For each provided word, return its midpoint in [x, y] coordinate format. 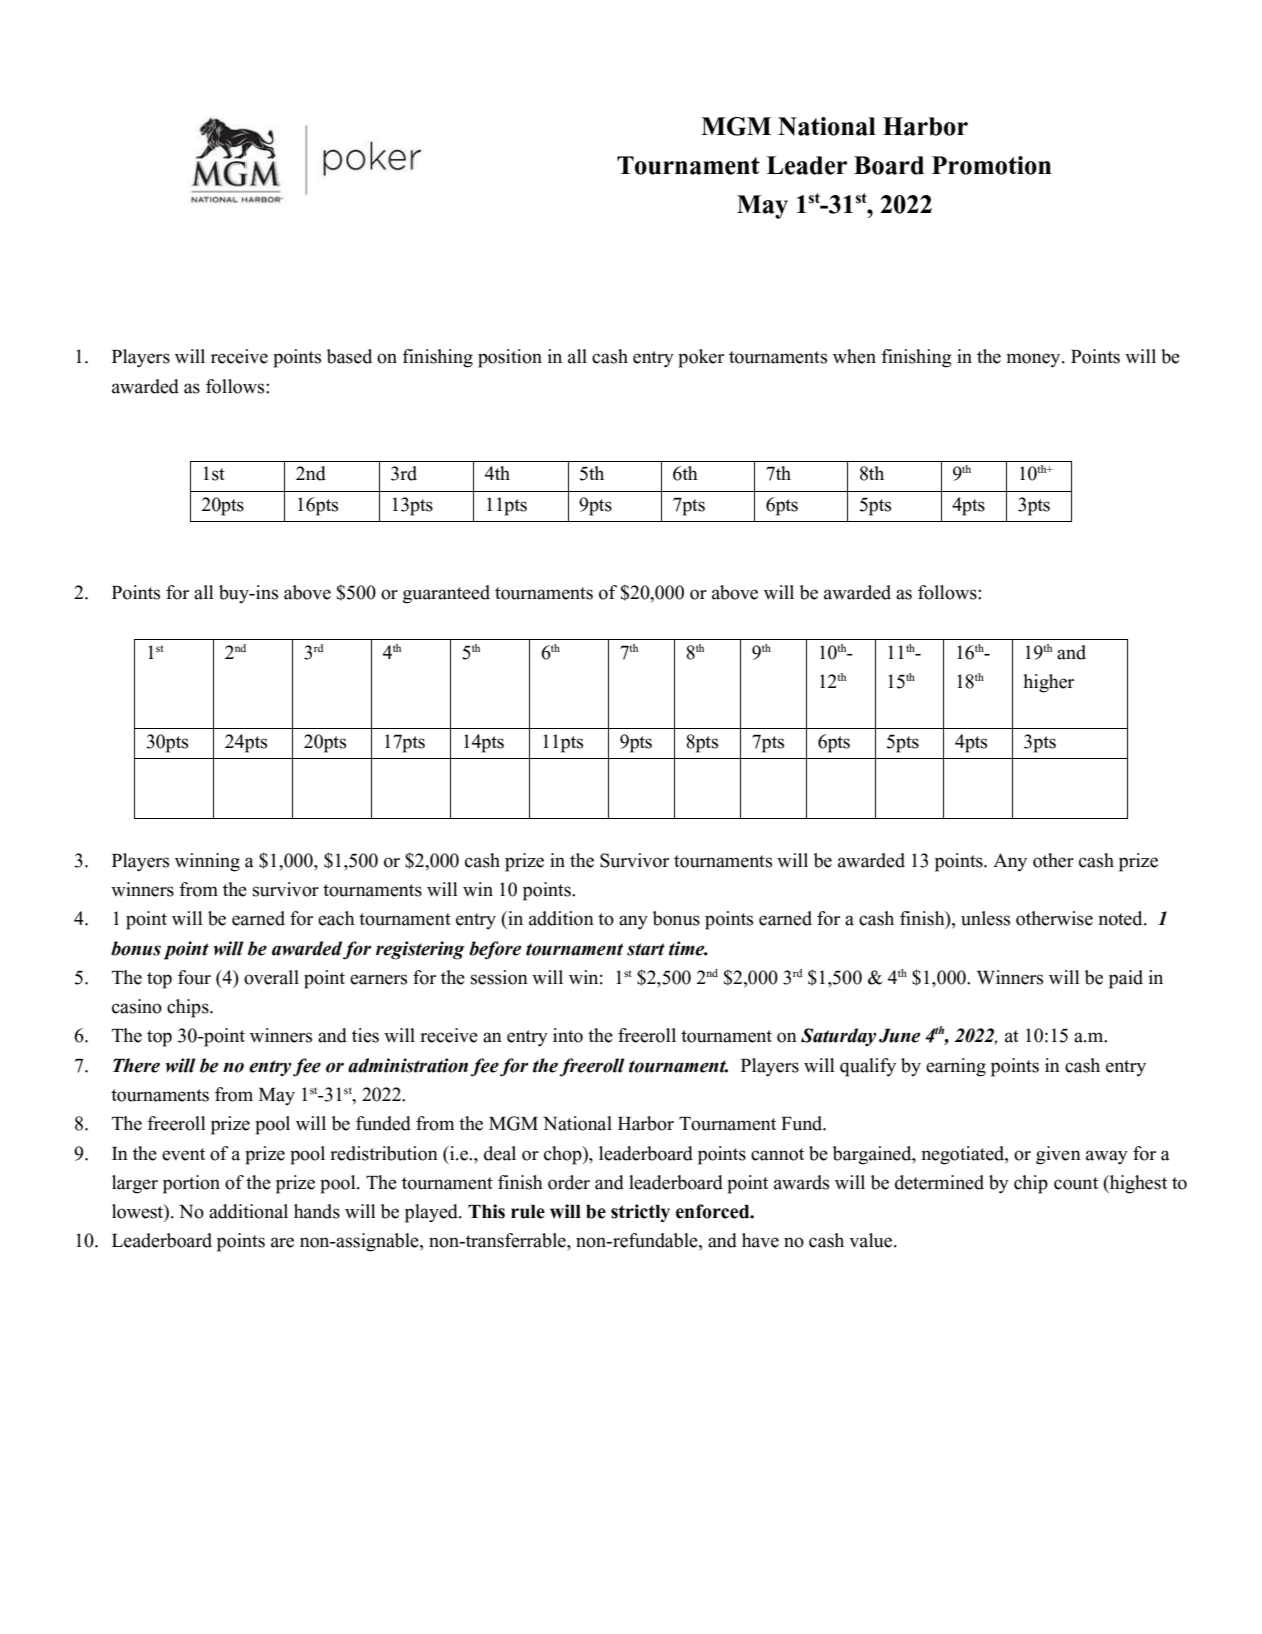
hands [317, 1211]
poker [701, 358]
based [349, 356]
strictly [640, 1213]
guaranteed [446, 594]
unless [985, 918]
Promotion [992, 165]
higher [1048, 683]
